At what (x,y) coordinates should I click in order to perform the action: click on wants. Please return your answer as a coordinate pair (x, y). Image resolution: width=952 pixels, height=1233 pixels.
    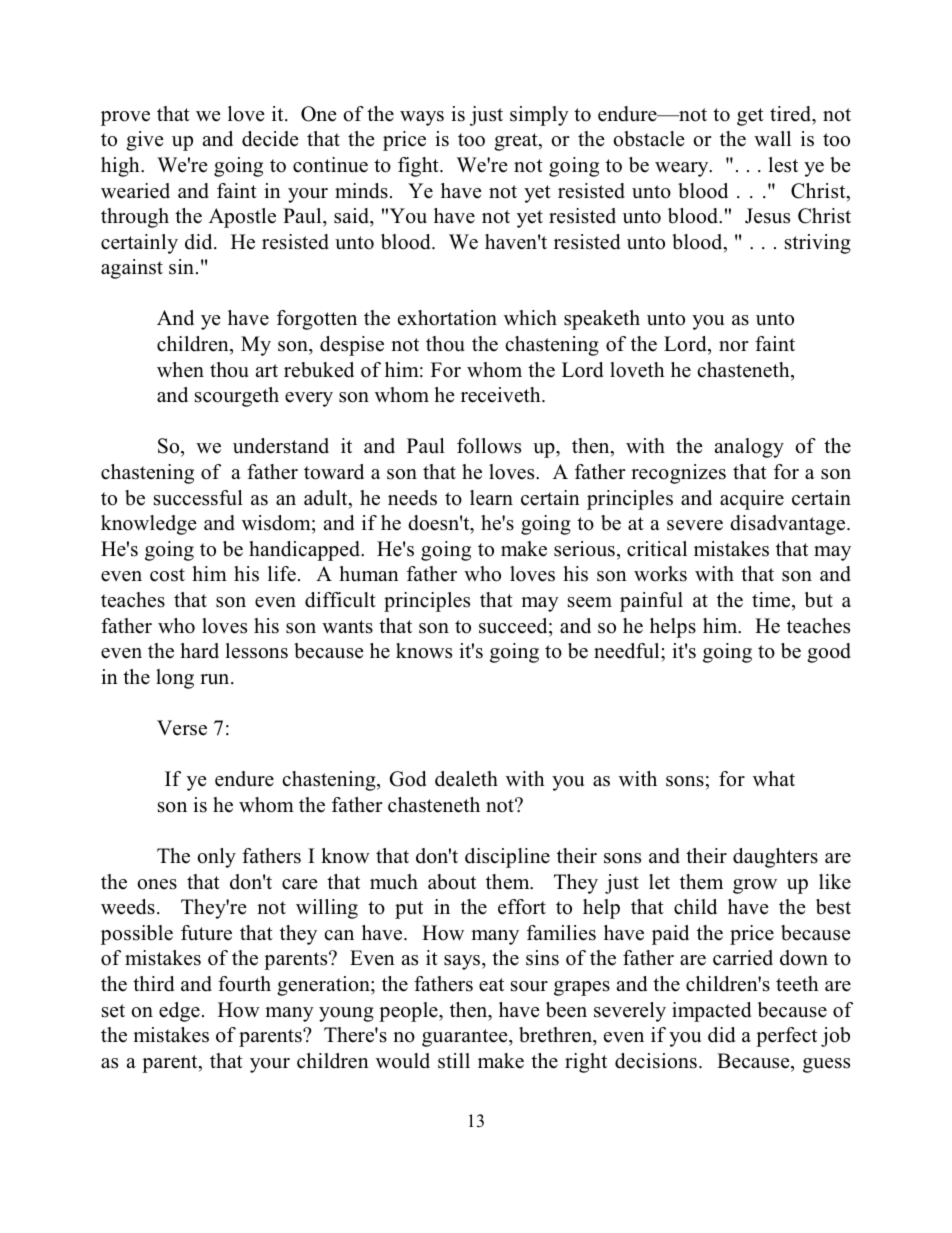
    Looking at the image, I should click on (347, 627).
